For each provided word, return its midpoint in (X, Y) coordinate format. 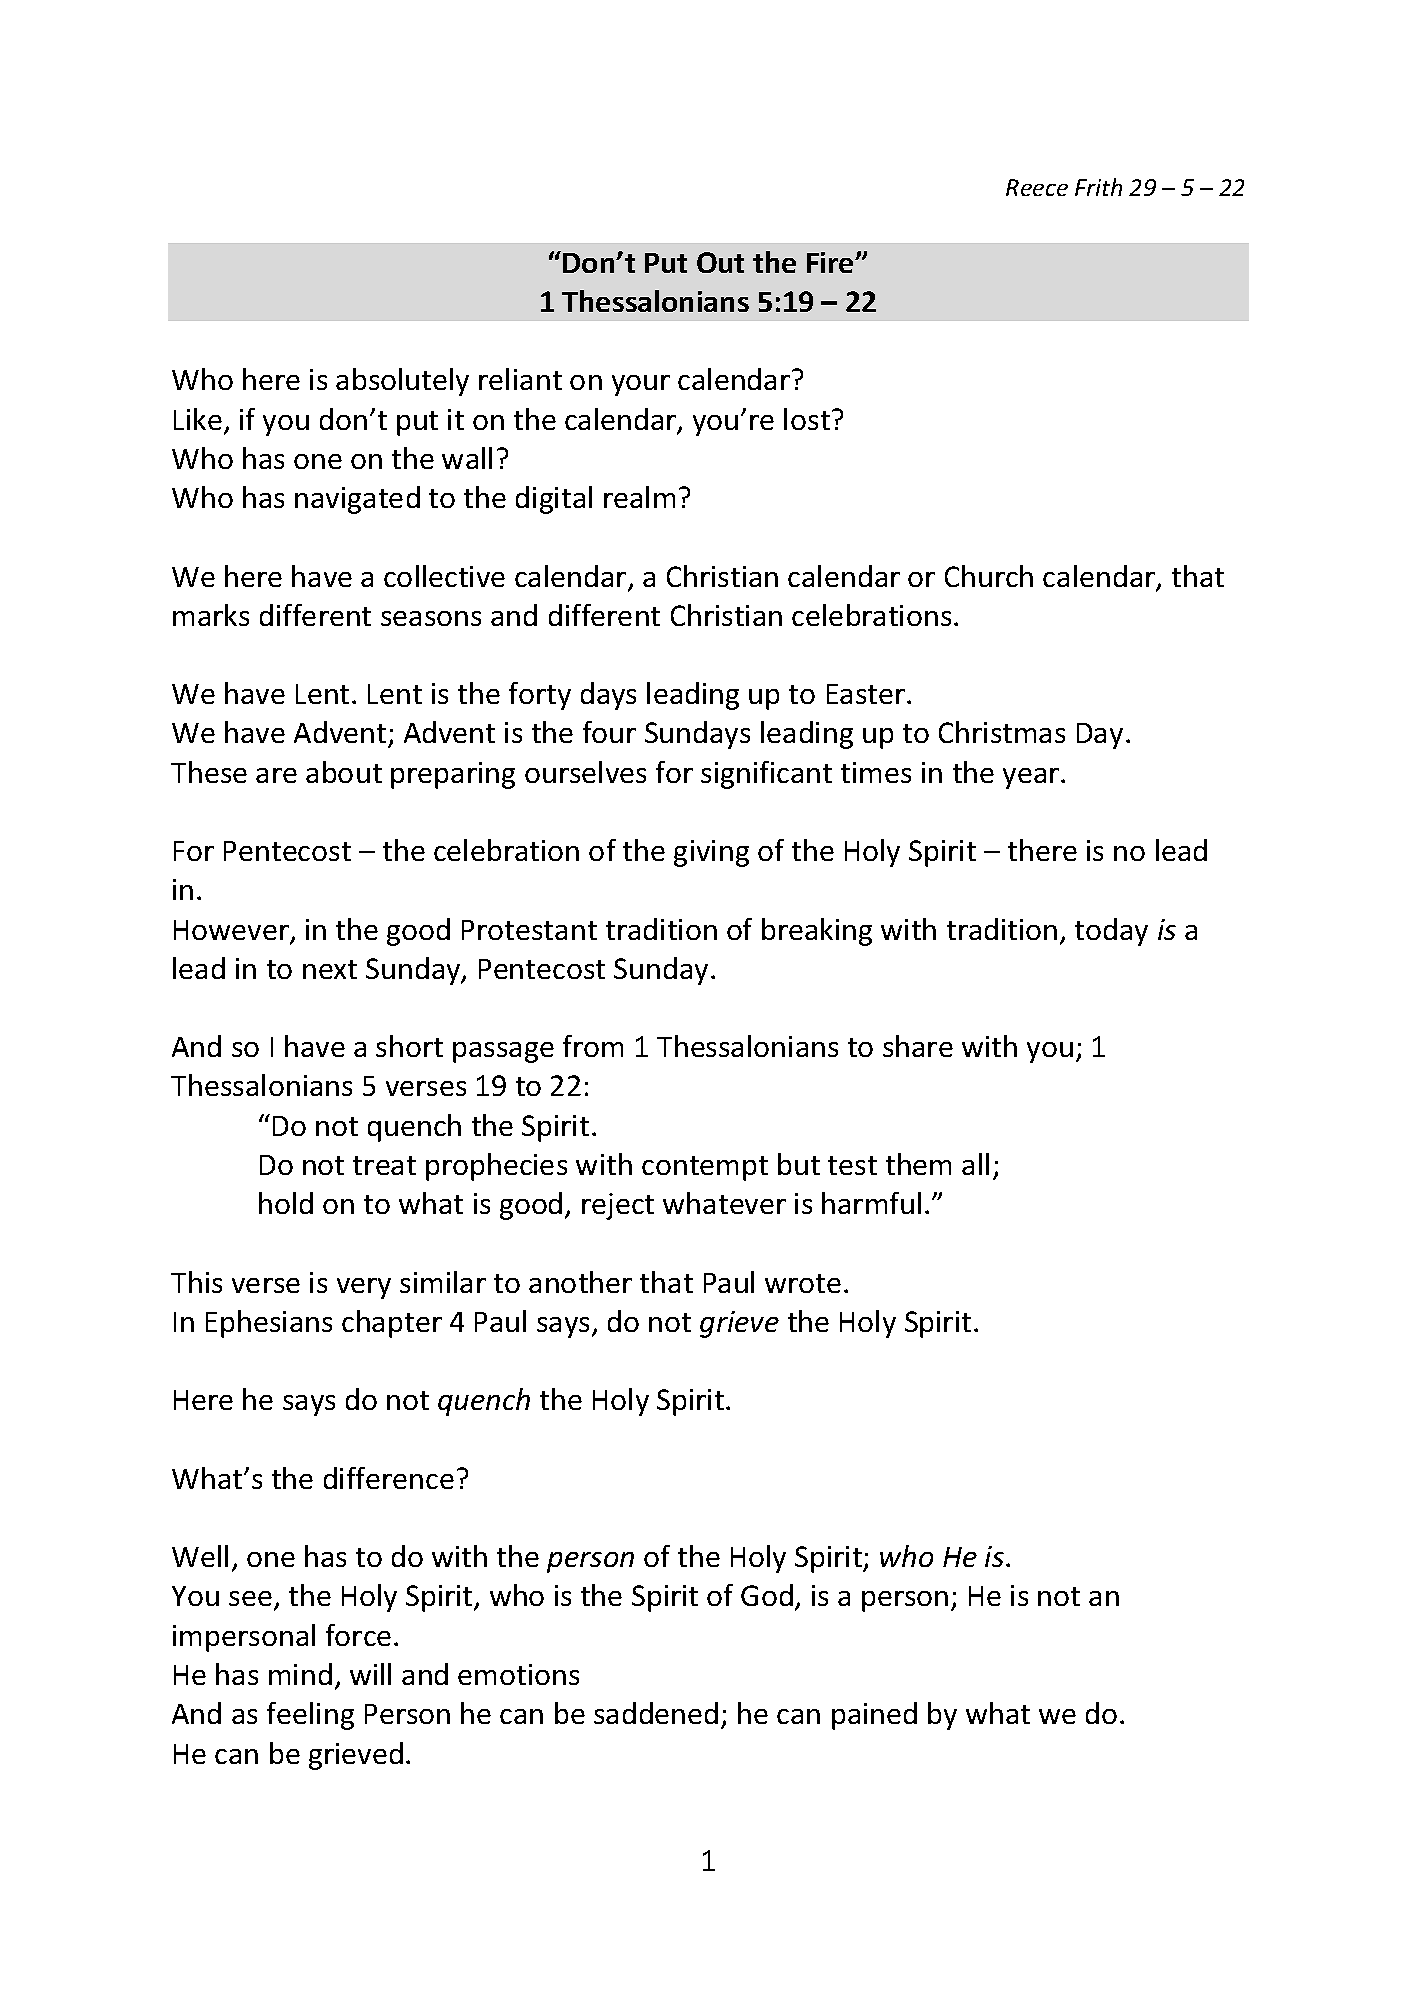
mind (300, 1674)
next (330, 969)
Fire (831, 262)
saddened (656, 1713)
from (593, 1046)
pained (874, 1716)
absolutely (402, 382)
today (1111, 932)
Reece (1037, 187)
